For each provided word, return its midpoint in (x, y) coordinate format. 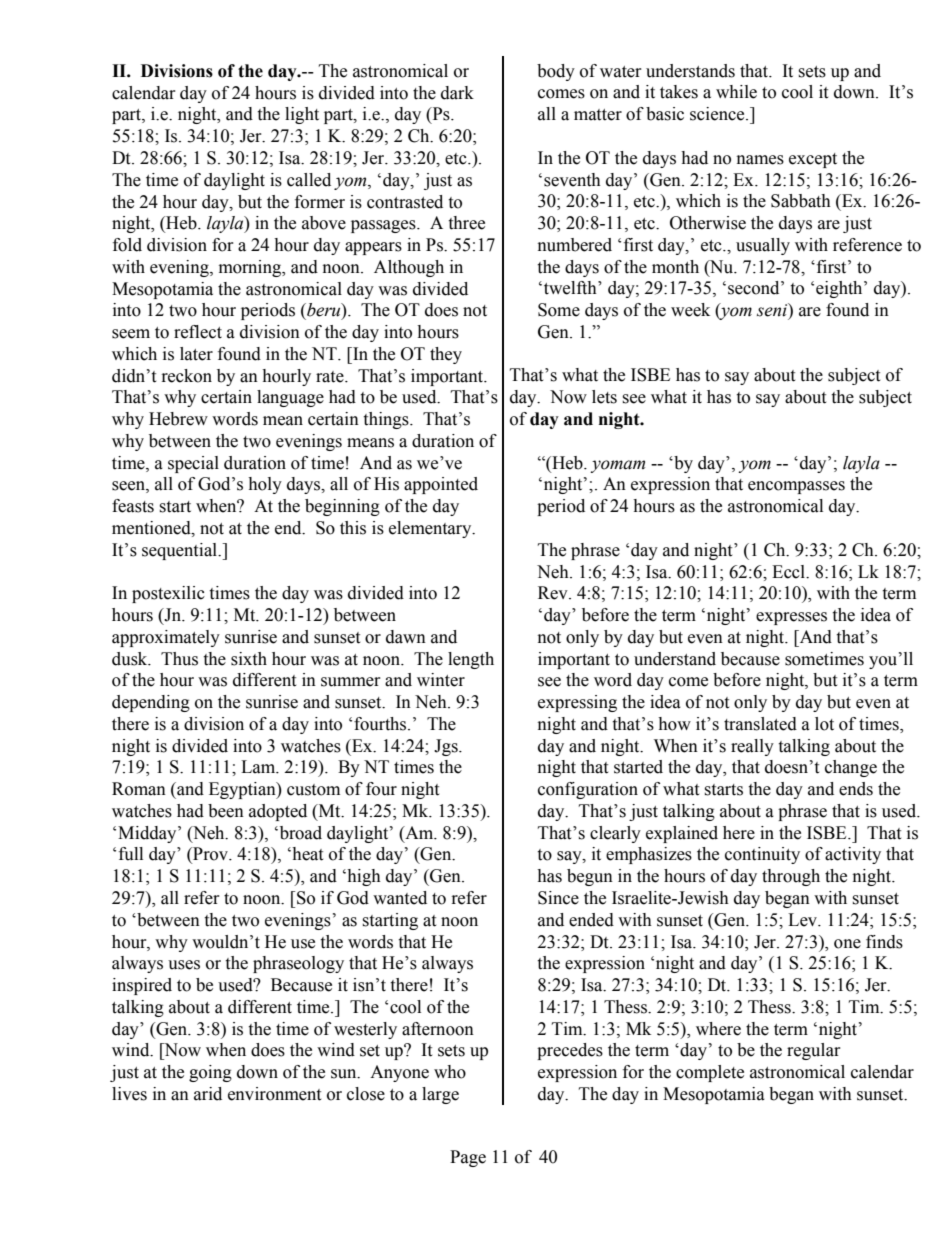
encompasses (796, 487)
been (226, 811)
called (309, 180)
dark (457, 93)
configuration (588, 790)
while (736, 92)
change (851, 768)
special (193, 464)
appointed (441, 485)
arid (208, 1094)
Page (468, 1158)
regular (814, 1051)
